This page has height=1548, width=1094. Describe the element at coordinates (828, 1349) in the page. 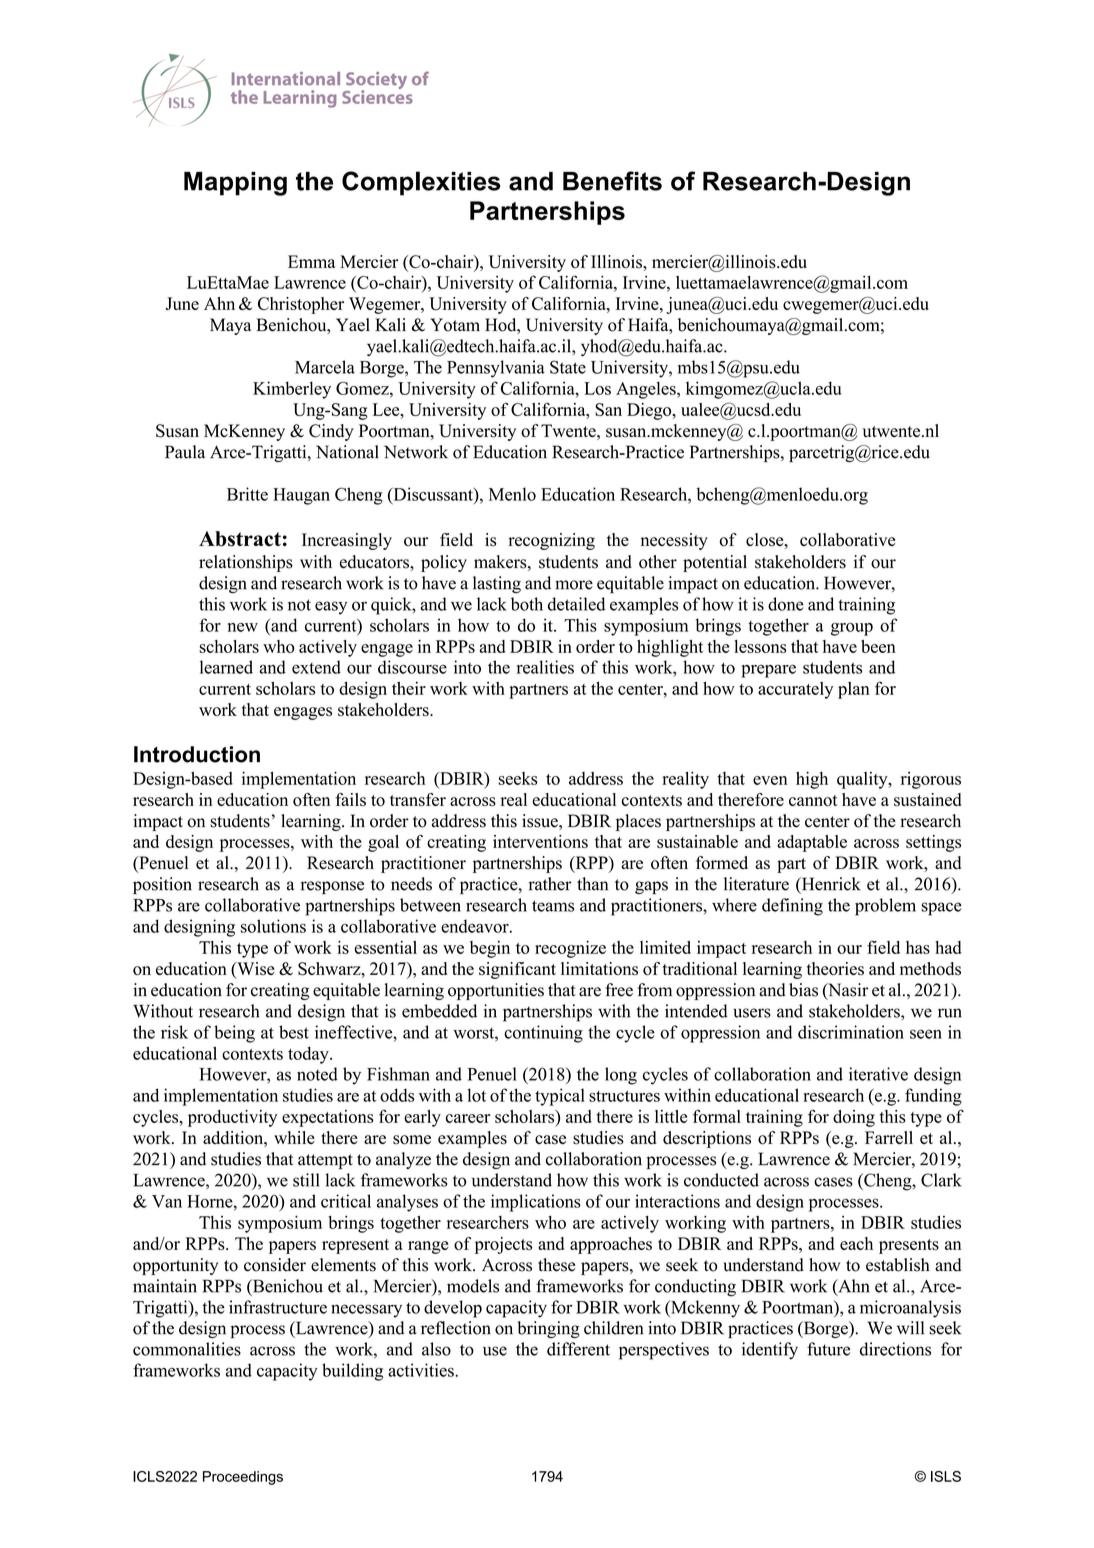

I see `future` at that location.
